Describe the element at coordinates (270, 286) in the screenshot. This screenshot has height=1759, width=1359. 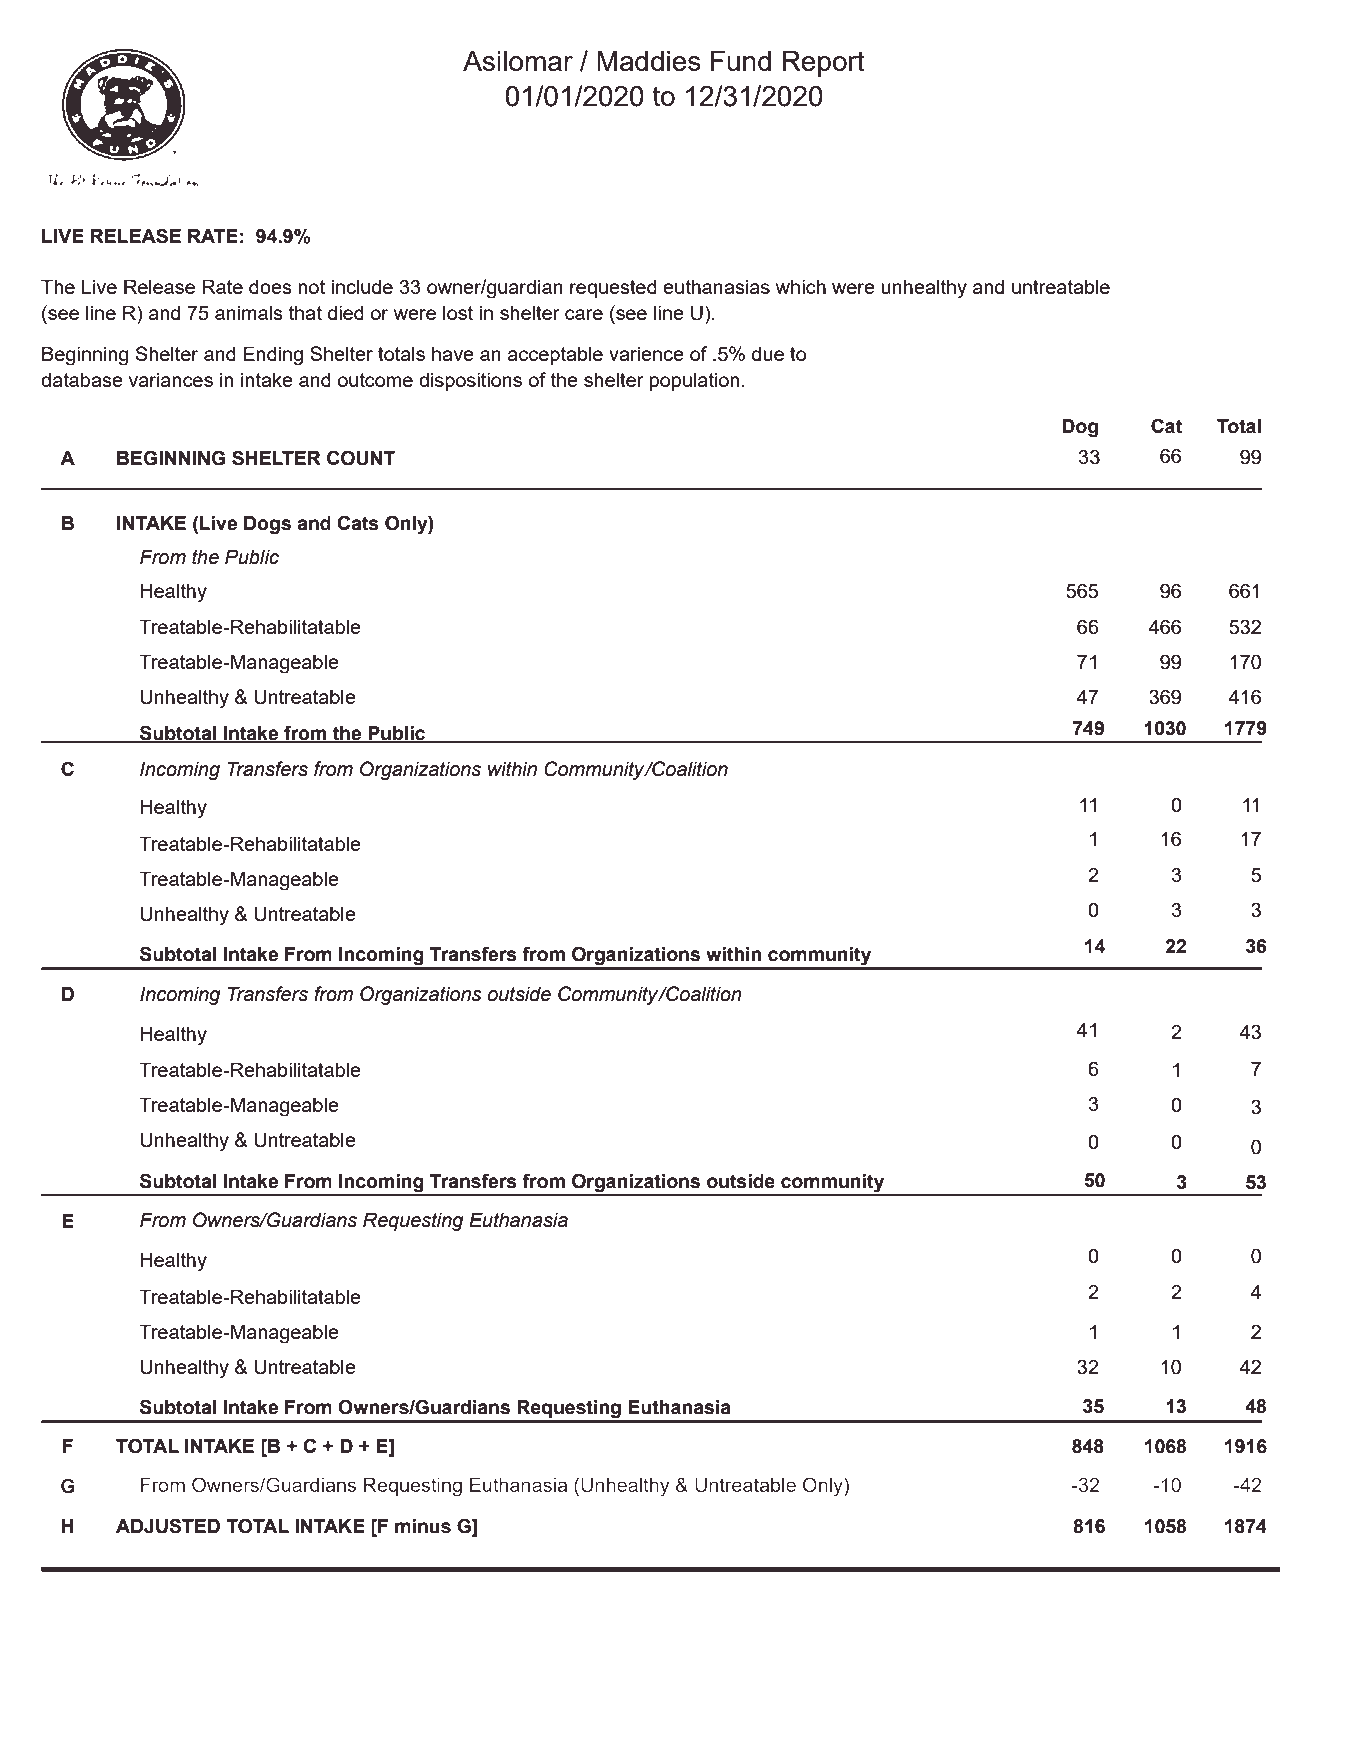
I see `does` at that location.
